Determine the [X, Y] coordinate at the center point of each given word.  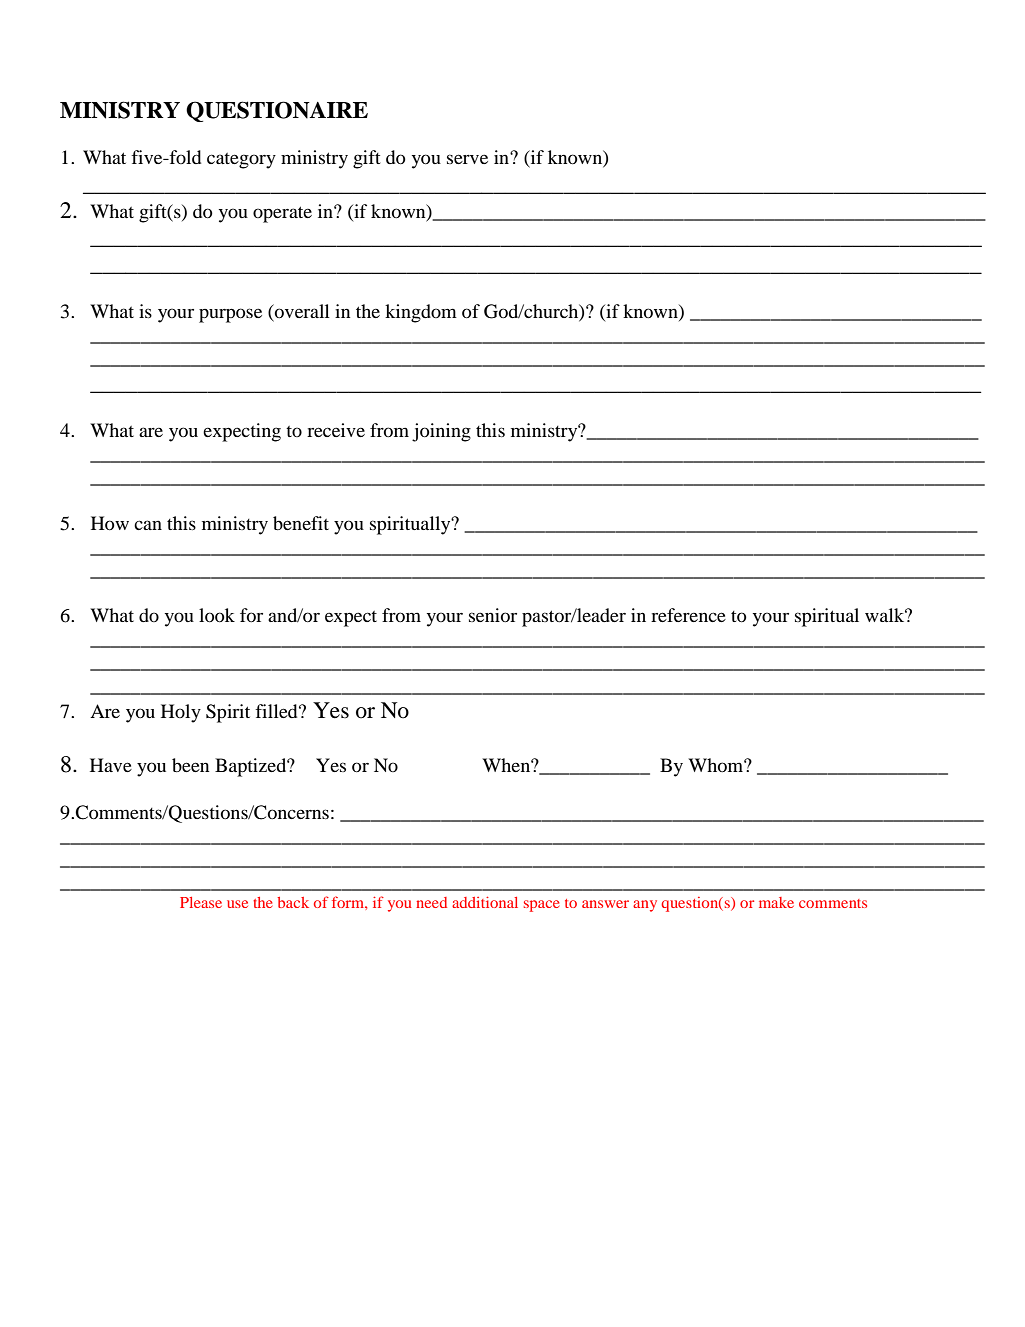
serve [467, 159]
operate [282, 214]
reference [688, 615]
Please [201, 902]
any [645, 906]
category [241, 161]
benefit [301, 523]
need [431, 902]
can [148, 525]
